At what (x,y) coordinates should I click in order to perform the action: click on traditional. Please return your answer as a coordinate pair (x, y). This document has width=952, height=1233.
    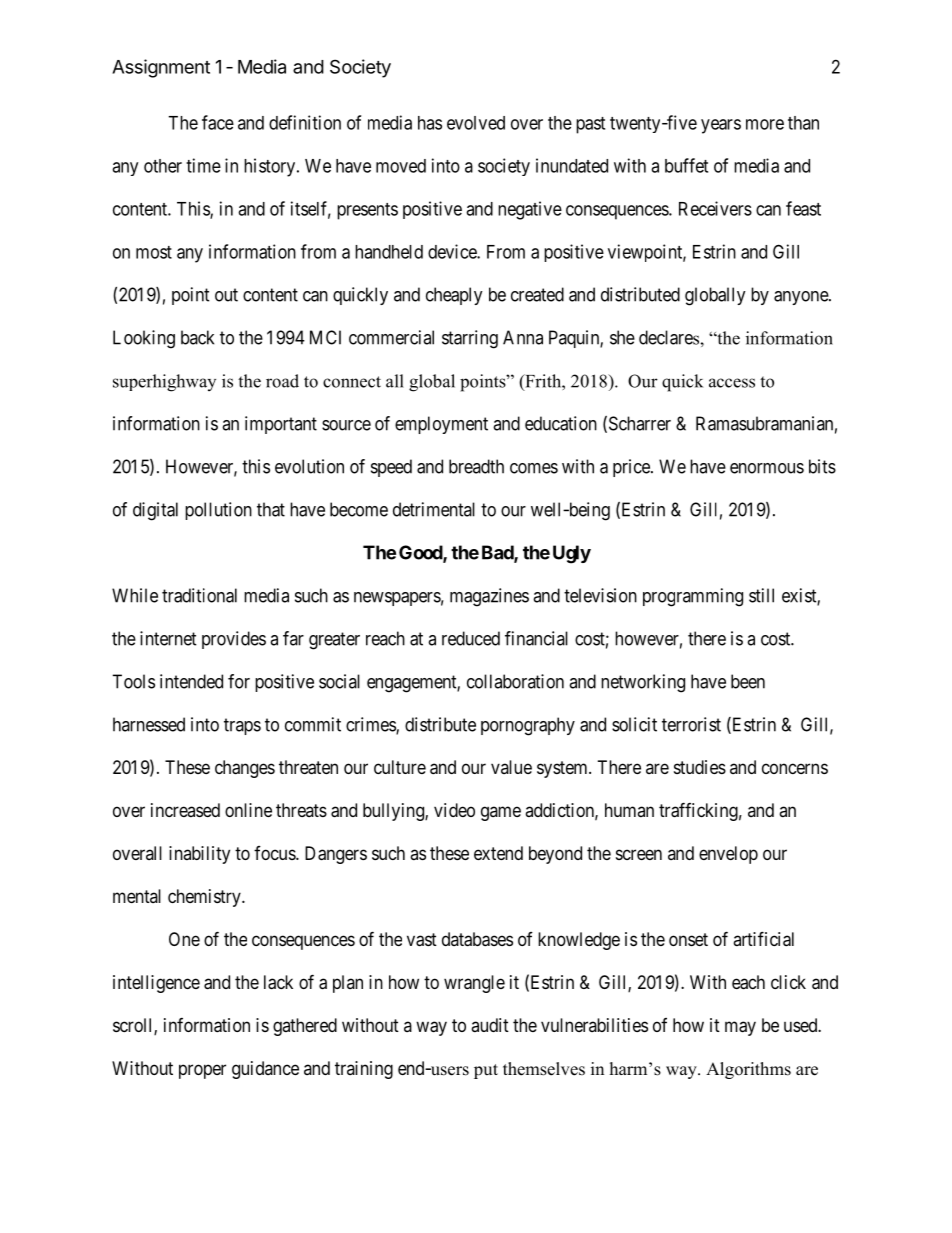
    Looking at the image, I should click on (199, 595).
